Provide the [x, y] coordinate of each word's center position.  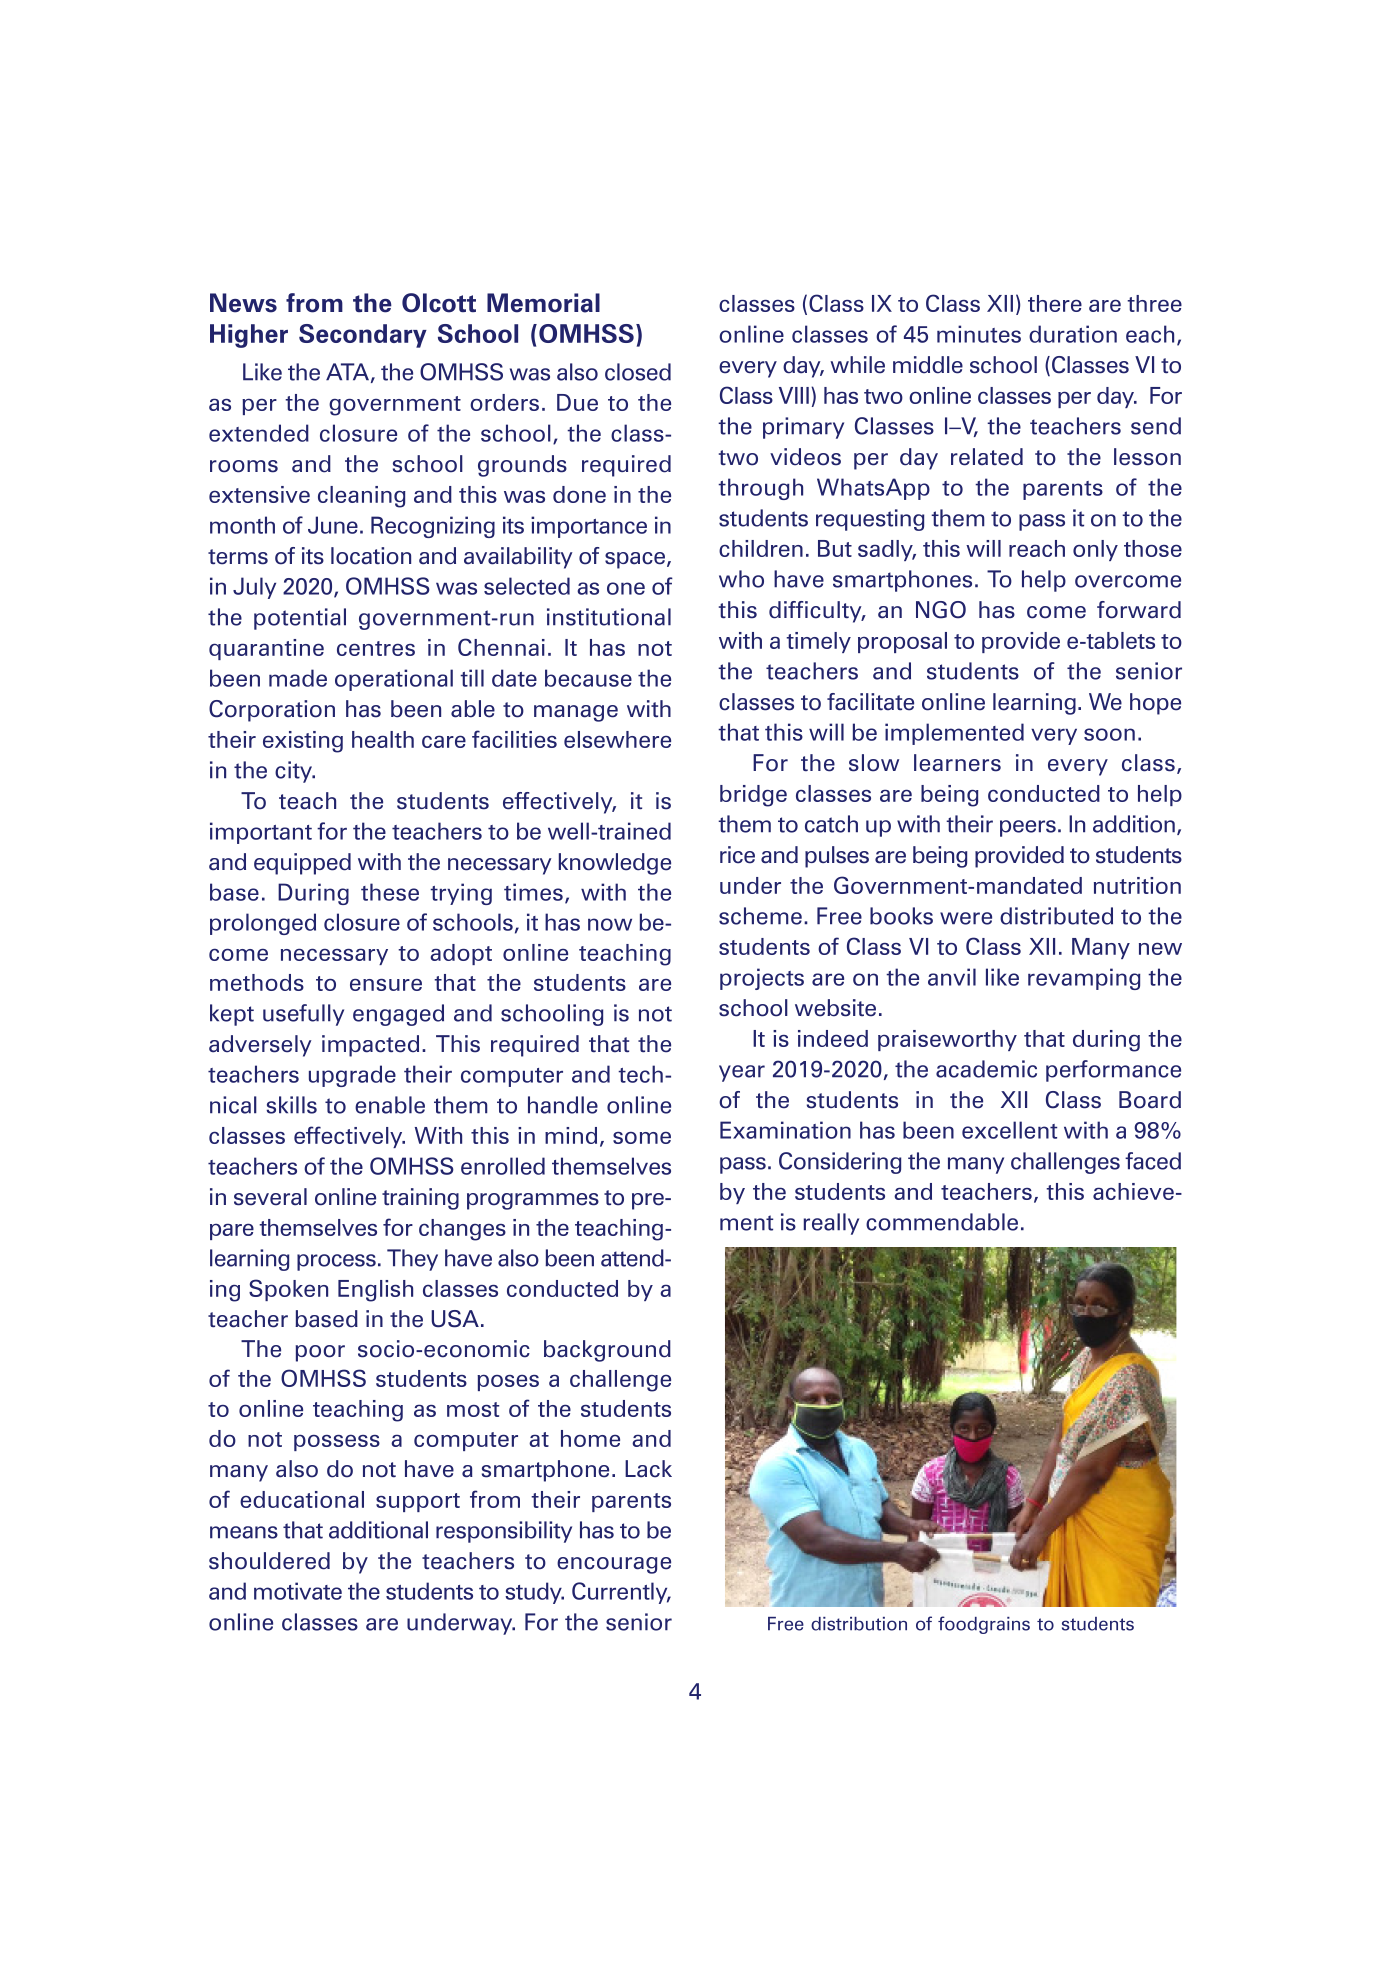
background [607, 1351]
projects [762, 979]
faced [1153, 1161]
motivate [298, 1591]
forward [1139, 610]
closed [638, 372]
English [375, 1291]
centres [376, 648]
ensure [386, 984]
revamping [1084, 979]
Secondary [363, 336]
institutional [609, 617]
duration [1073, 334]
